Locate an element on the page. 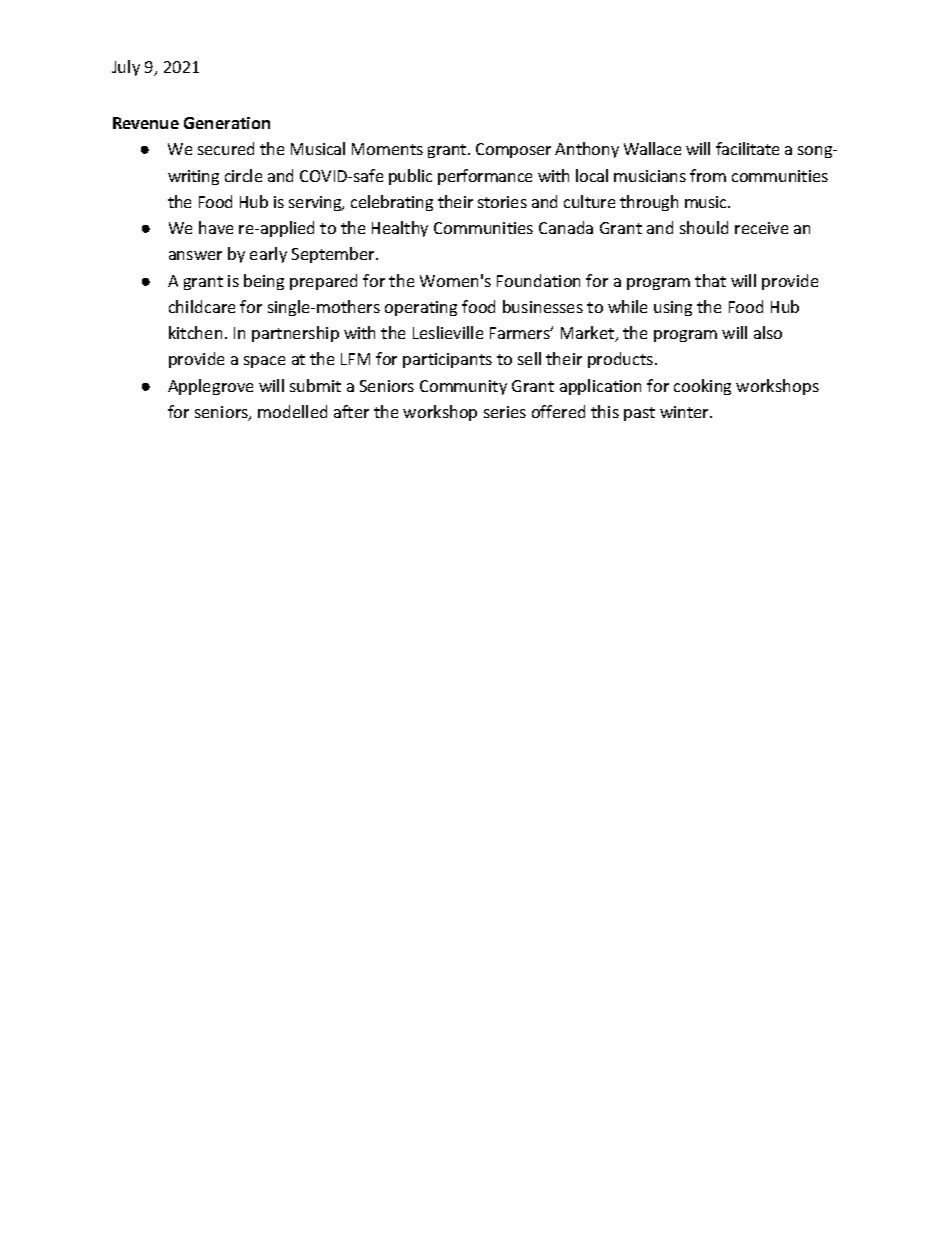  Healthy is located at coordinates (400, 229).
